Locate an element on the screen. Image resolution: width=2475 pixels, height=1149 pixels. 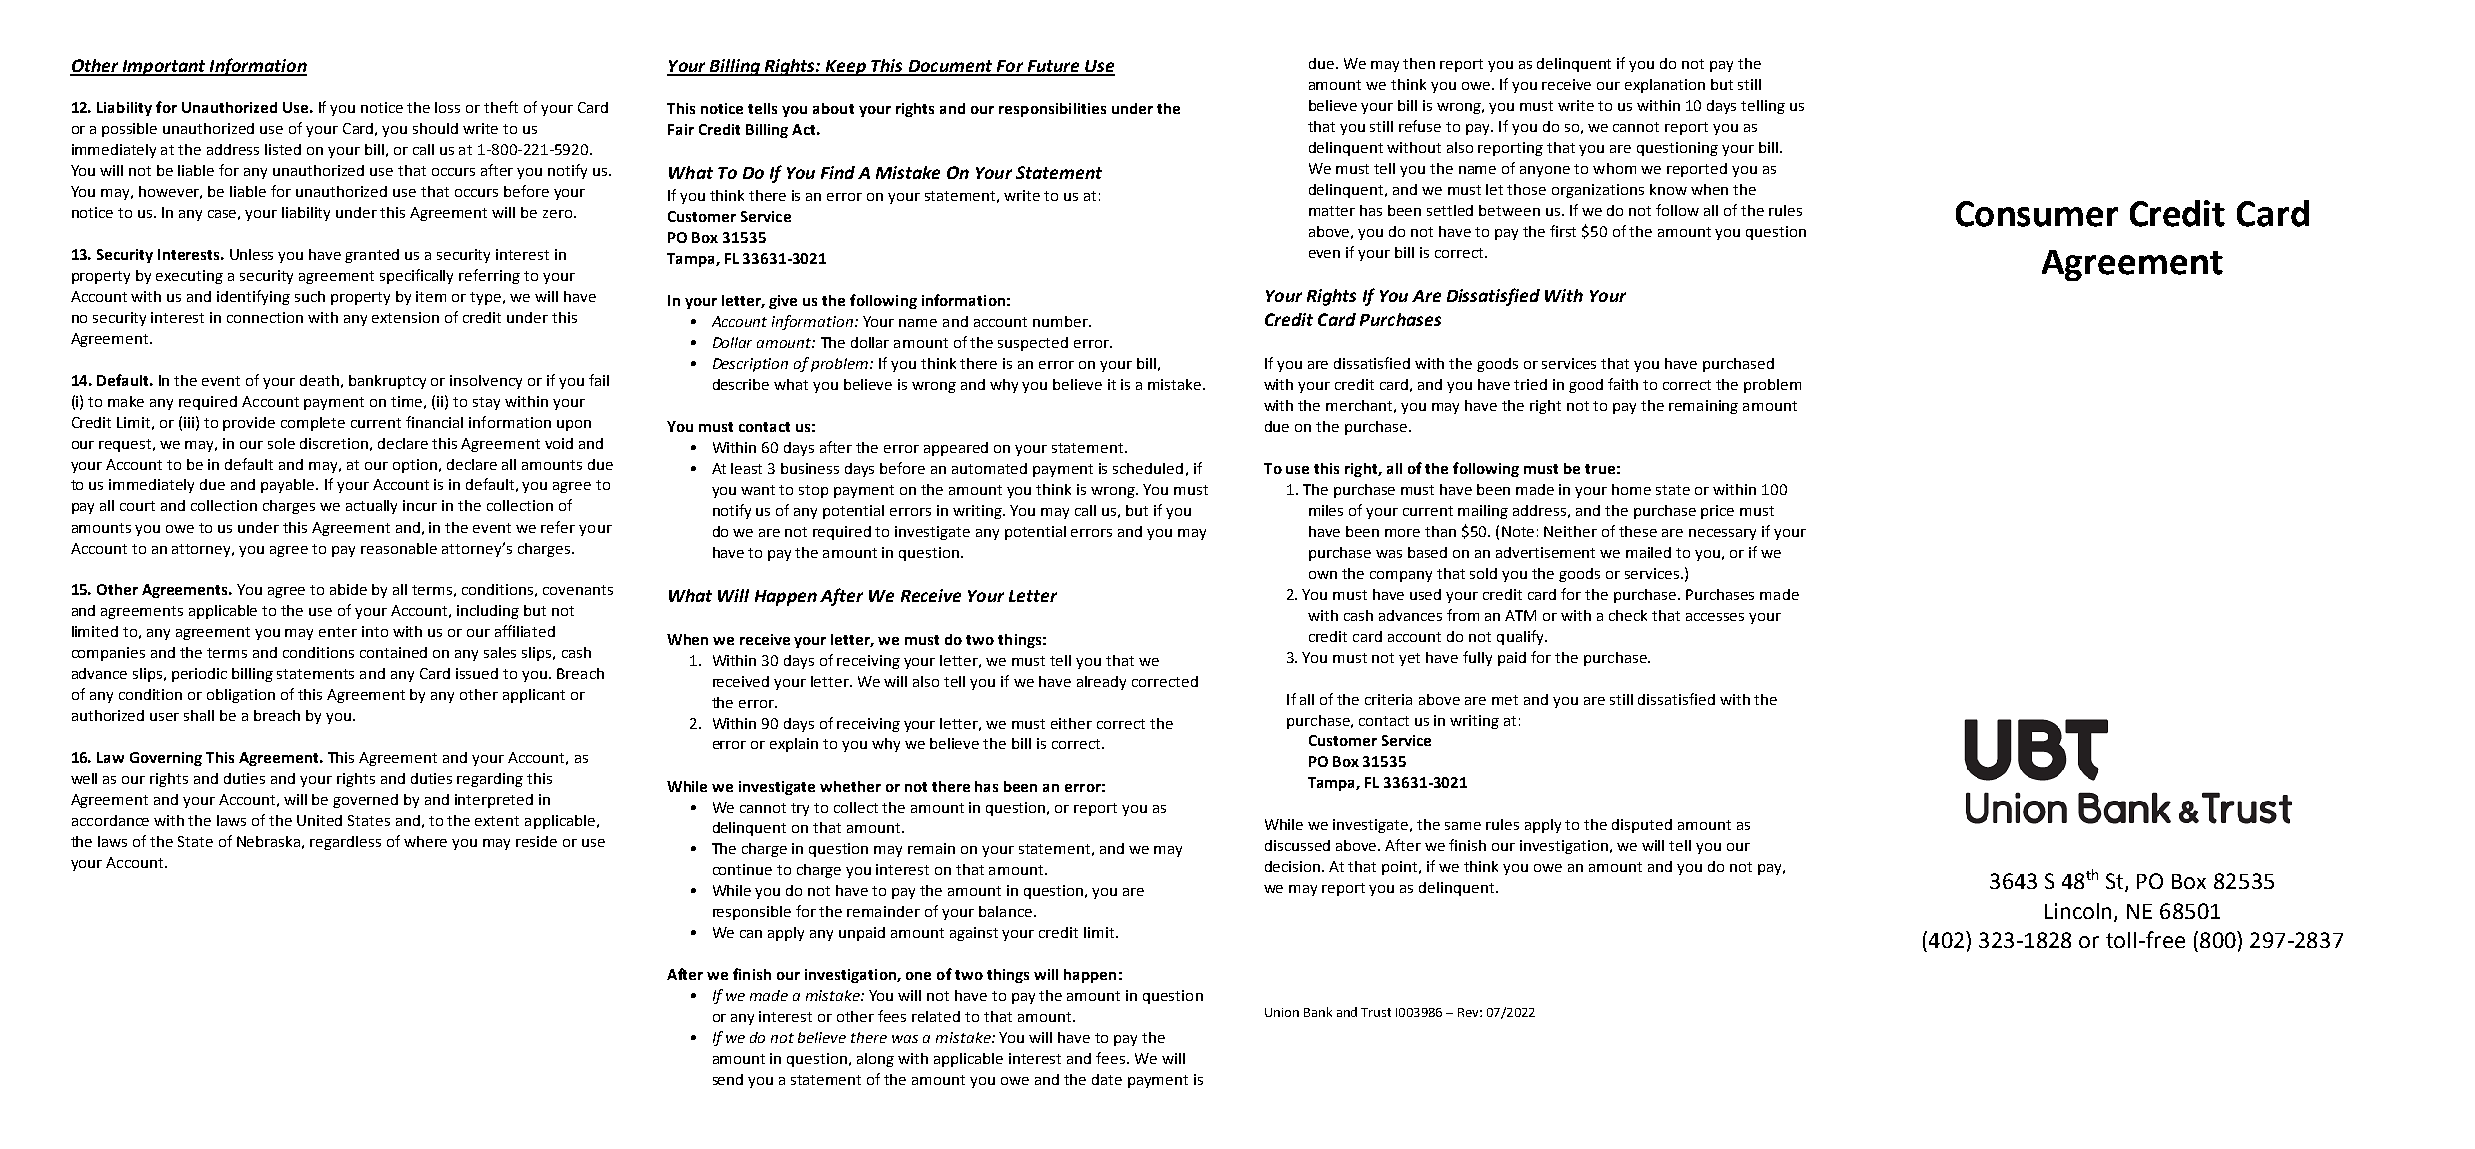
necessary is located at coordinates (1722, 534).
